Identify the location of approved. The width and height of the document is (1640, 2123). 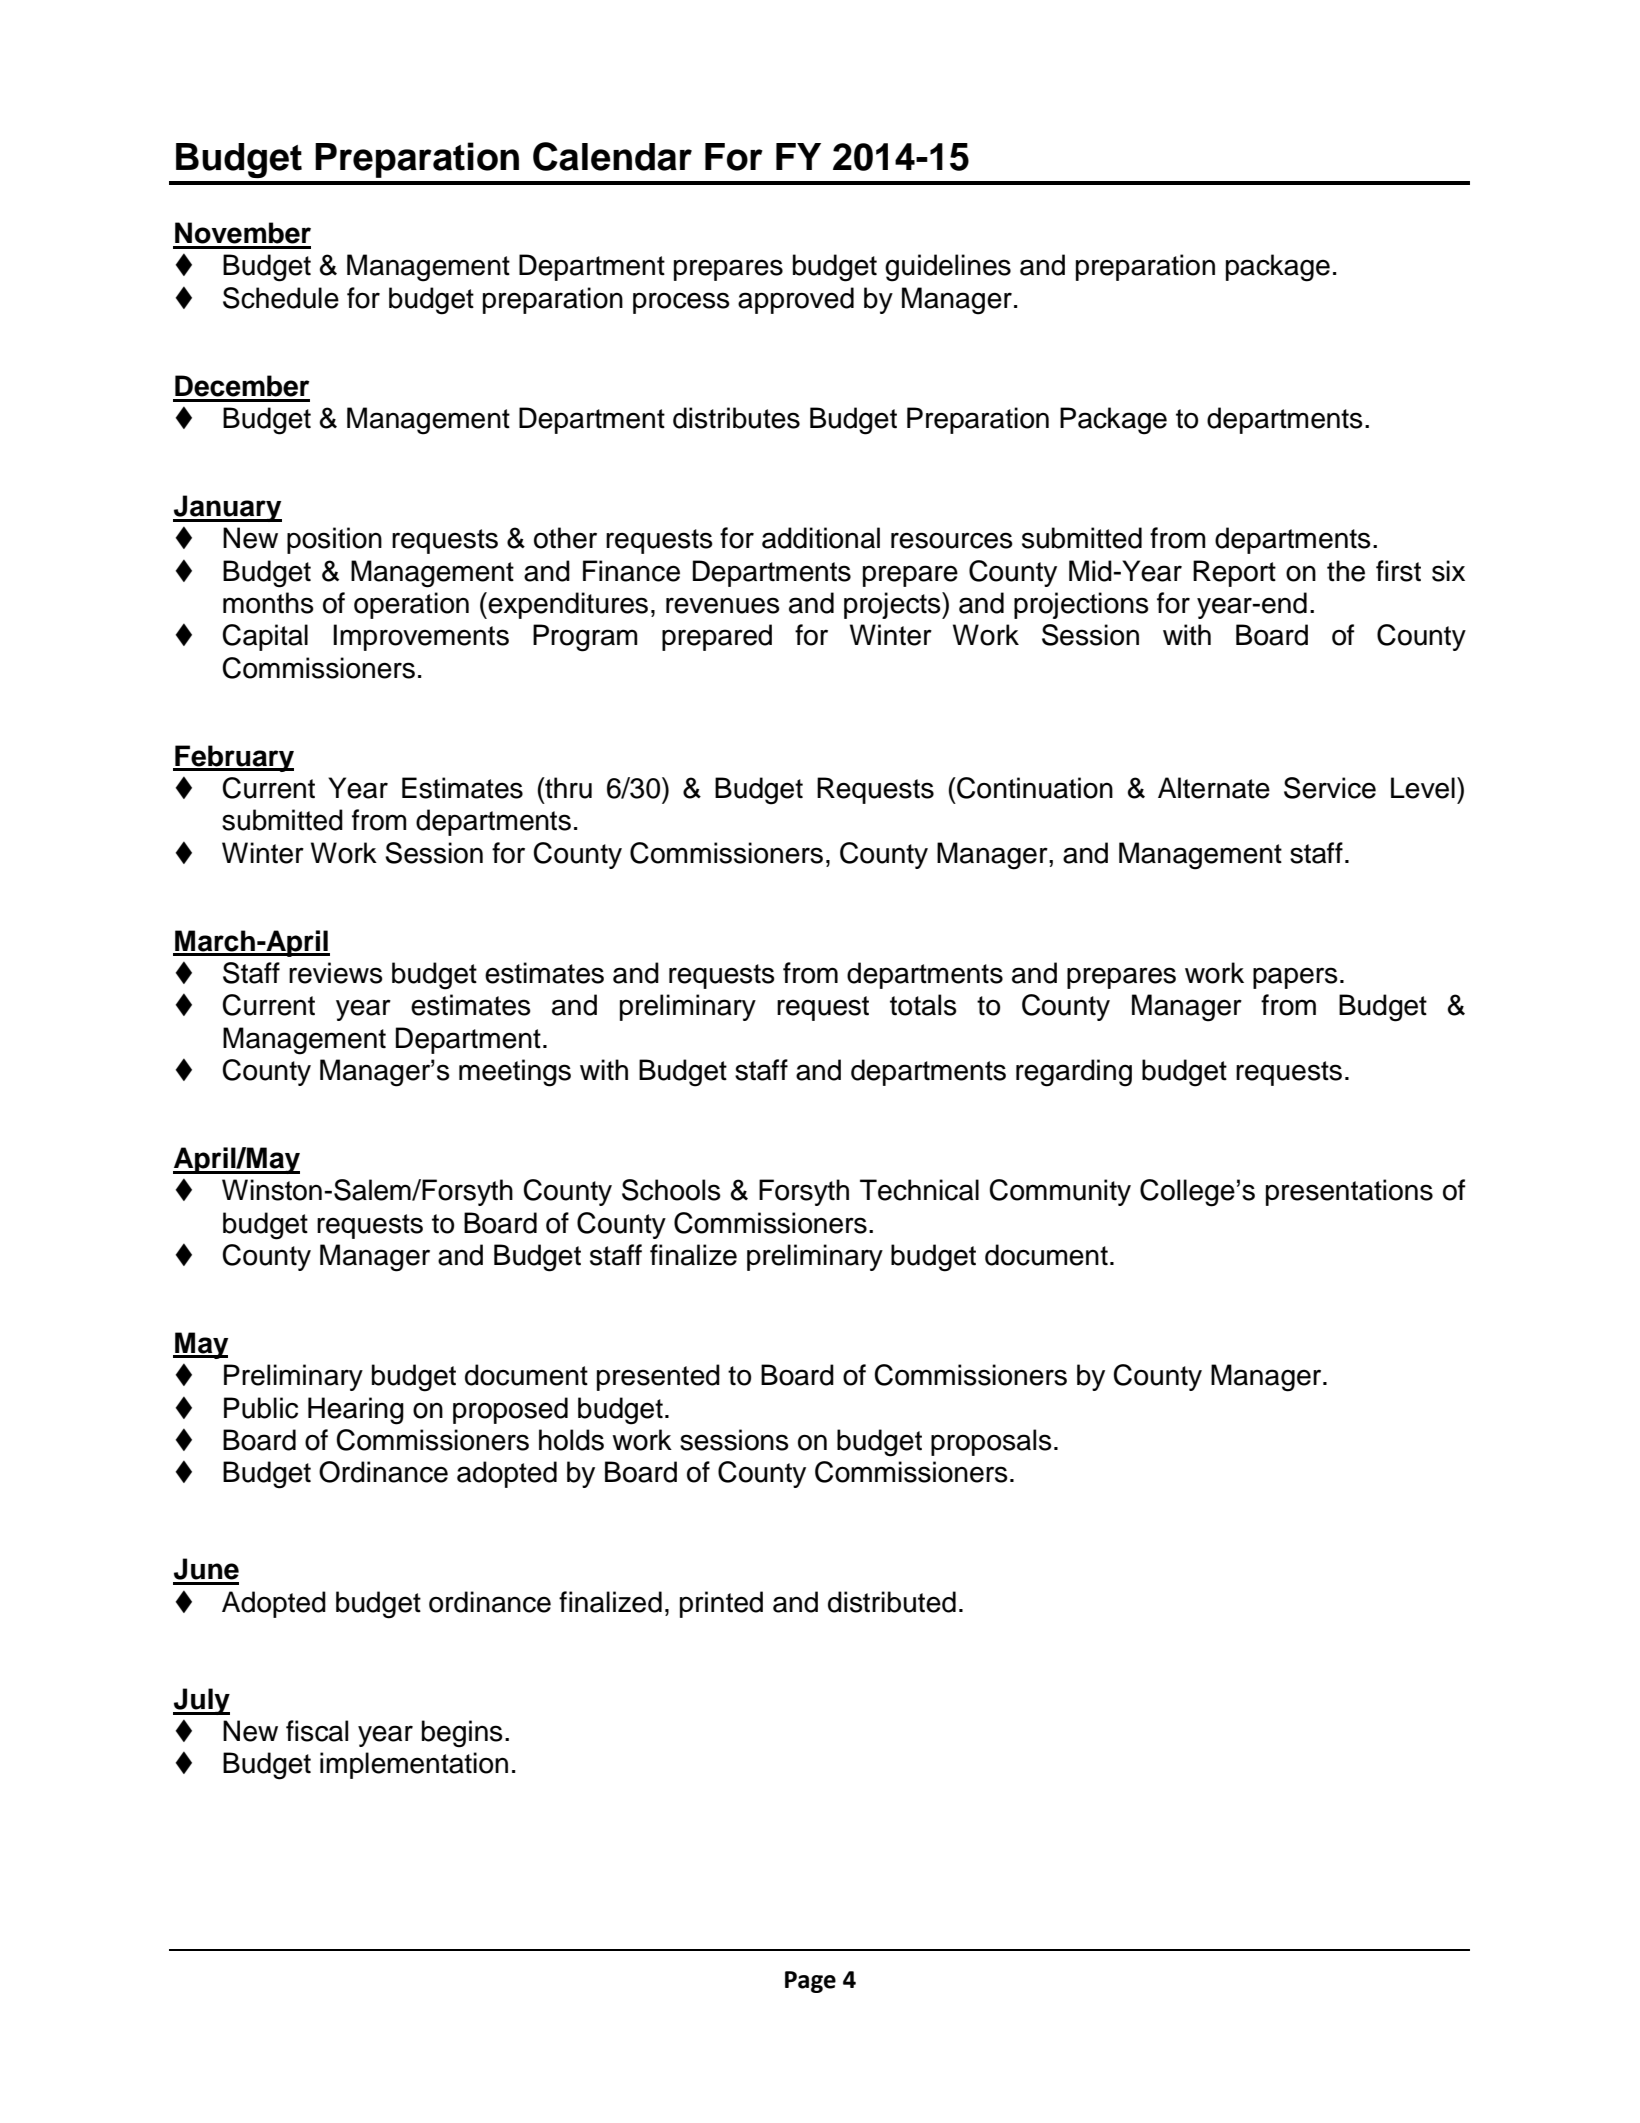
(796, 300).
